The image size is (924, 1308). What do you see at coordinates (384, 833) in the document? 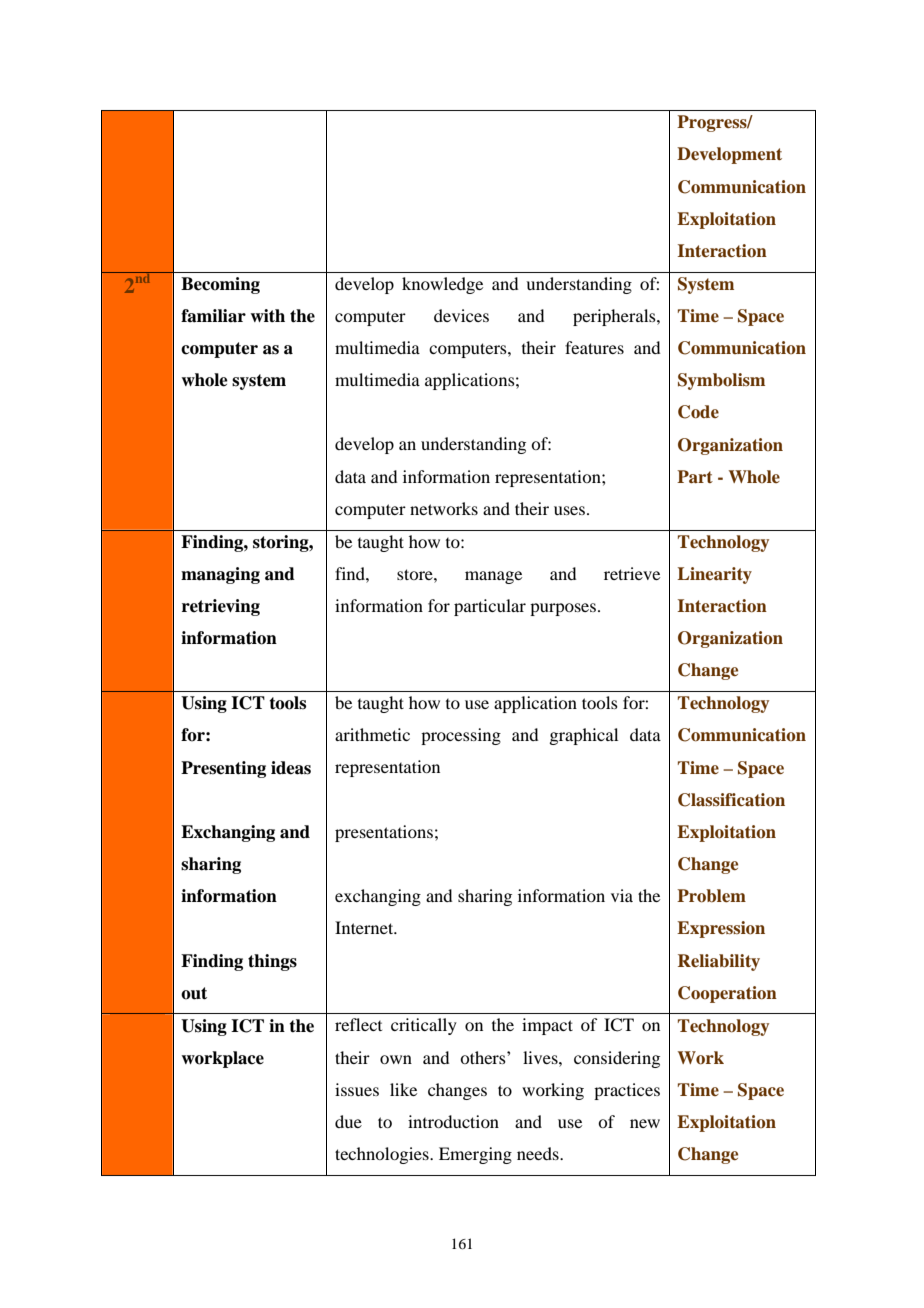
I see `presentations` at bounding box center [384, 833].
